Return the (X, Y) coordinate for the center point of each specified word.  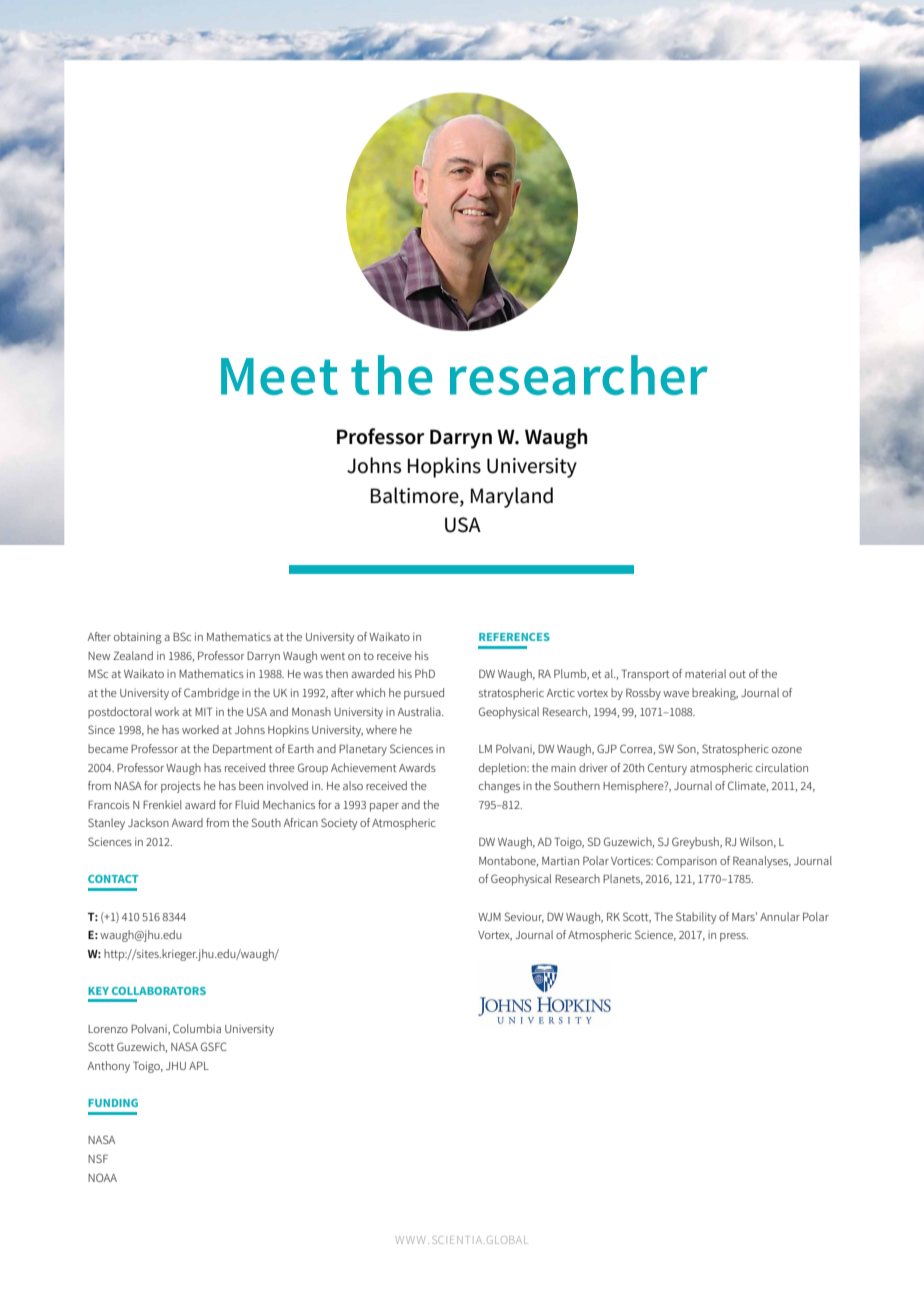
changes (499, 787)
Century (667, 769)
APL (199, 1065)
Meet (279, 376)
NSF (98, 1158)
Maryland (512, 497)
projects (181, 787)
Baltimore (416, 496)
